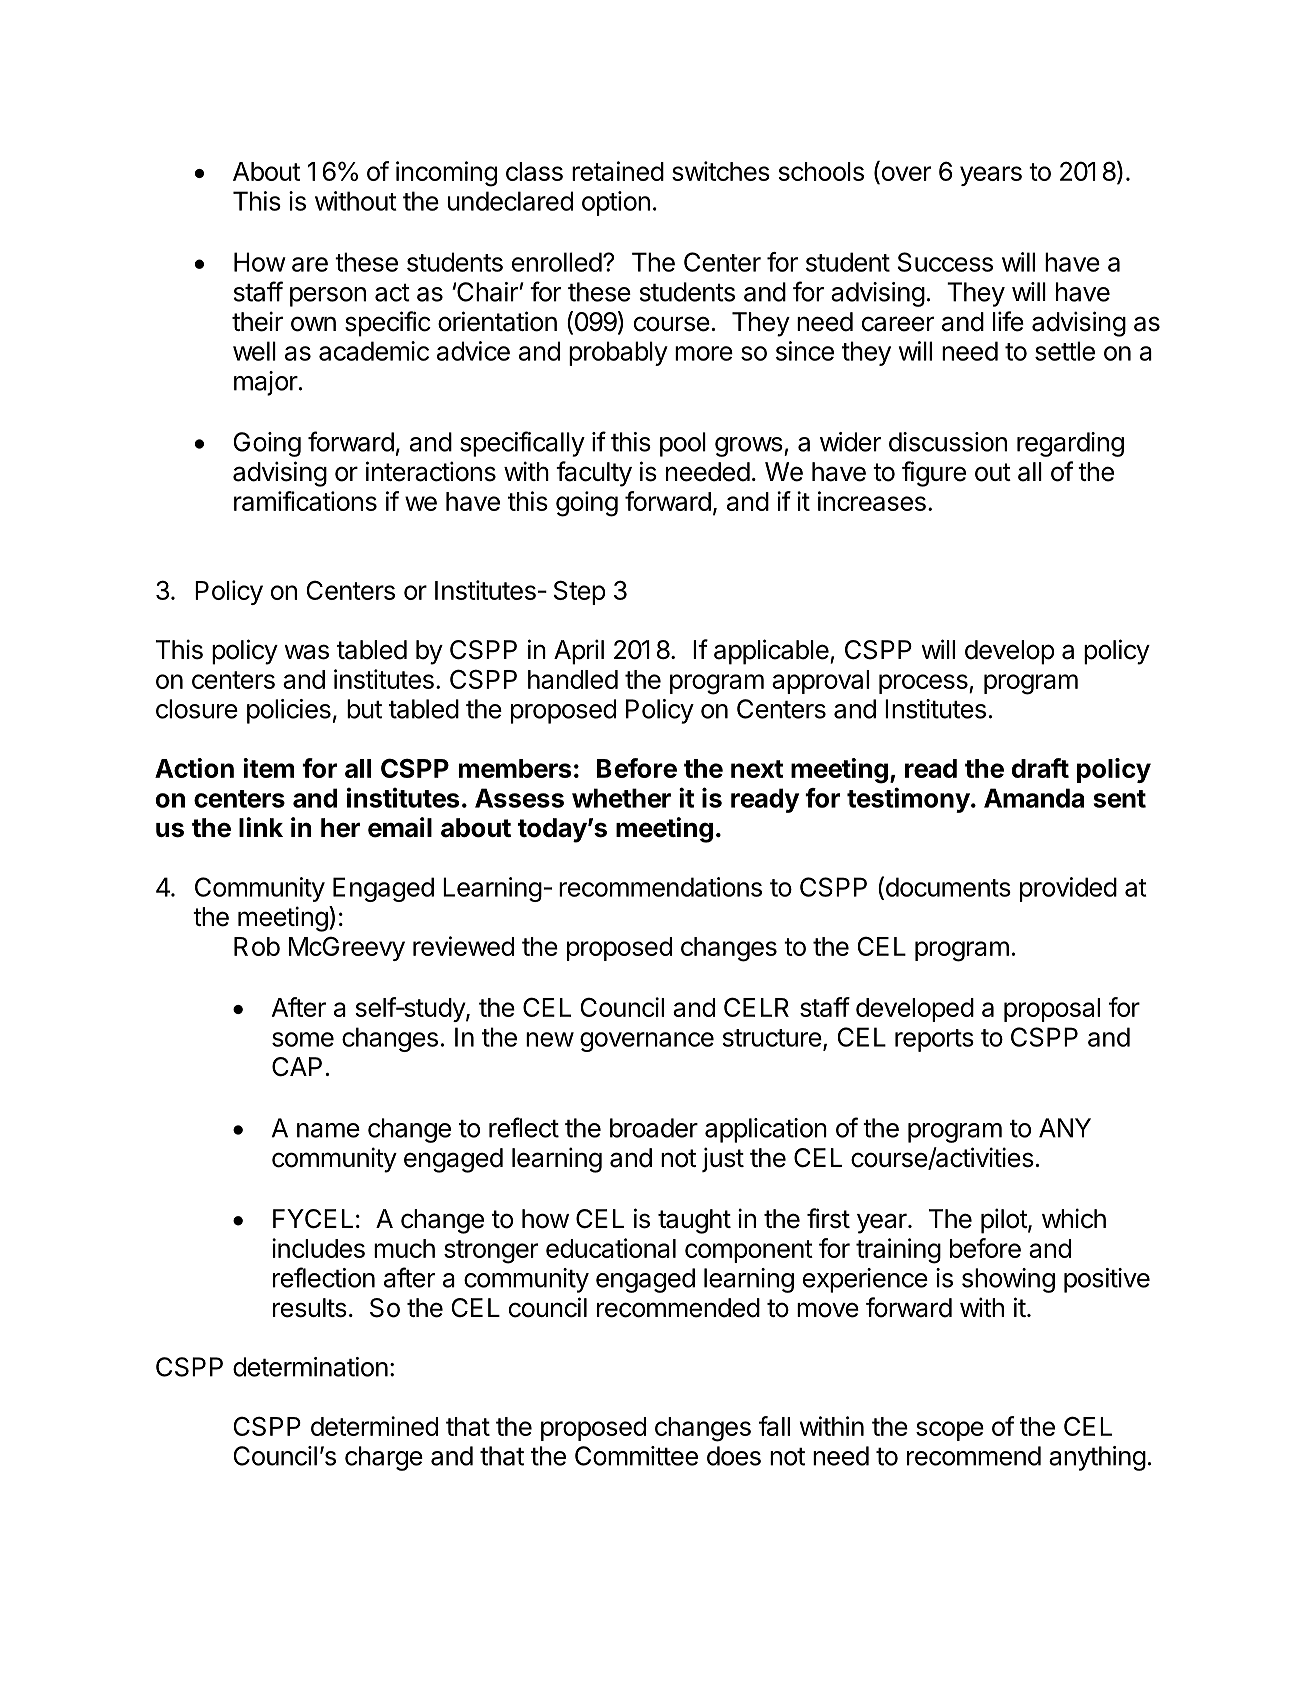  I want to click on Committee, so click(636, 1456).
